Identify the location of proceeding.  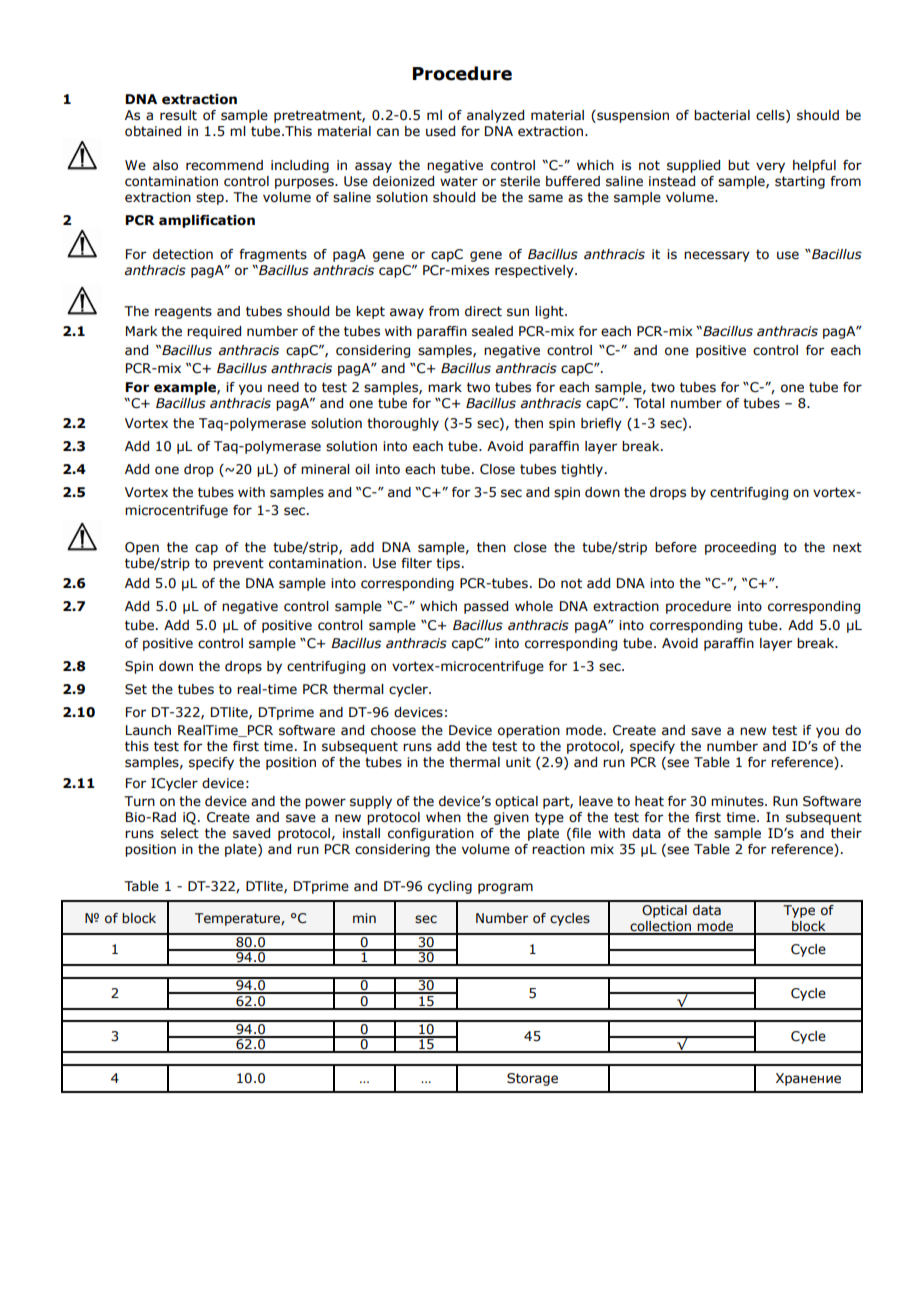
(740, 548).
